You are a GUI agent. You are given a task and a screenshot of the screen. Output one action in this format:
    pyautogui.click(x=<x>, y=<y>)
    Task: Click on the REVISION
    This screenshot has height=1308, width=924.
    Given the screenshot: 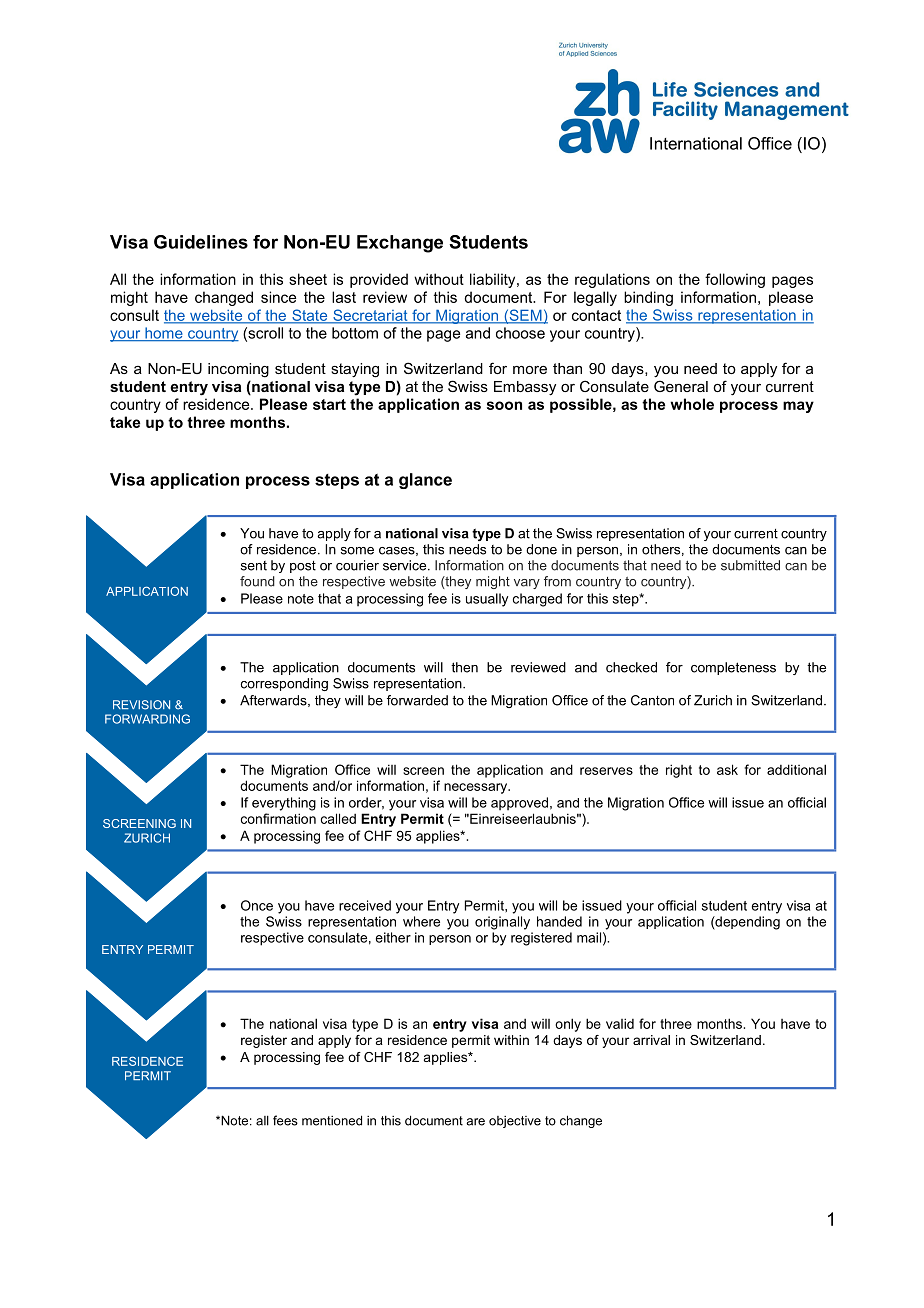 What is the action you would take?
    pyautogui.click(x=141, y=705)
